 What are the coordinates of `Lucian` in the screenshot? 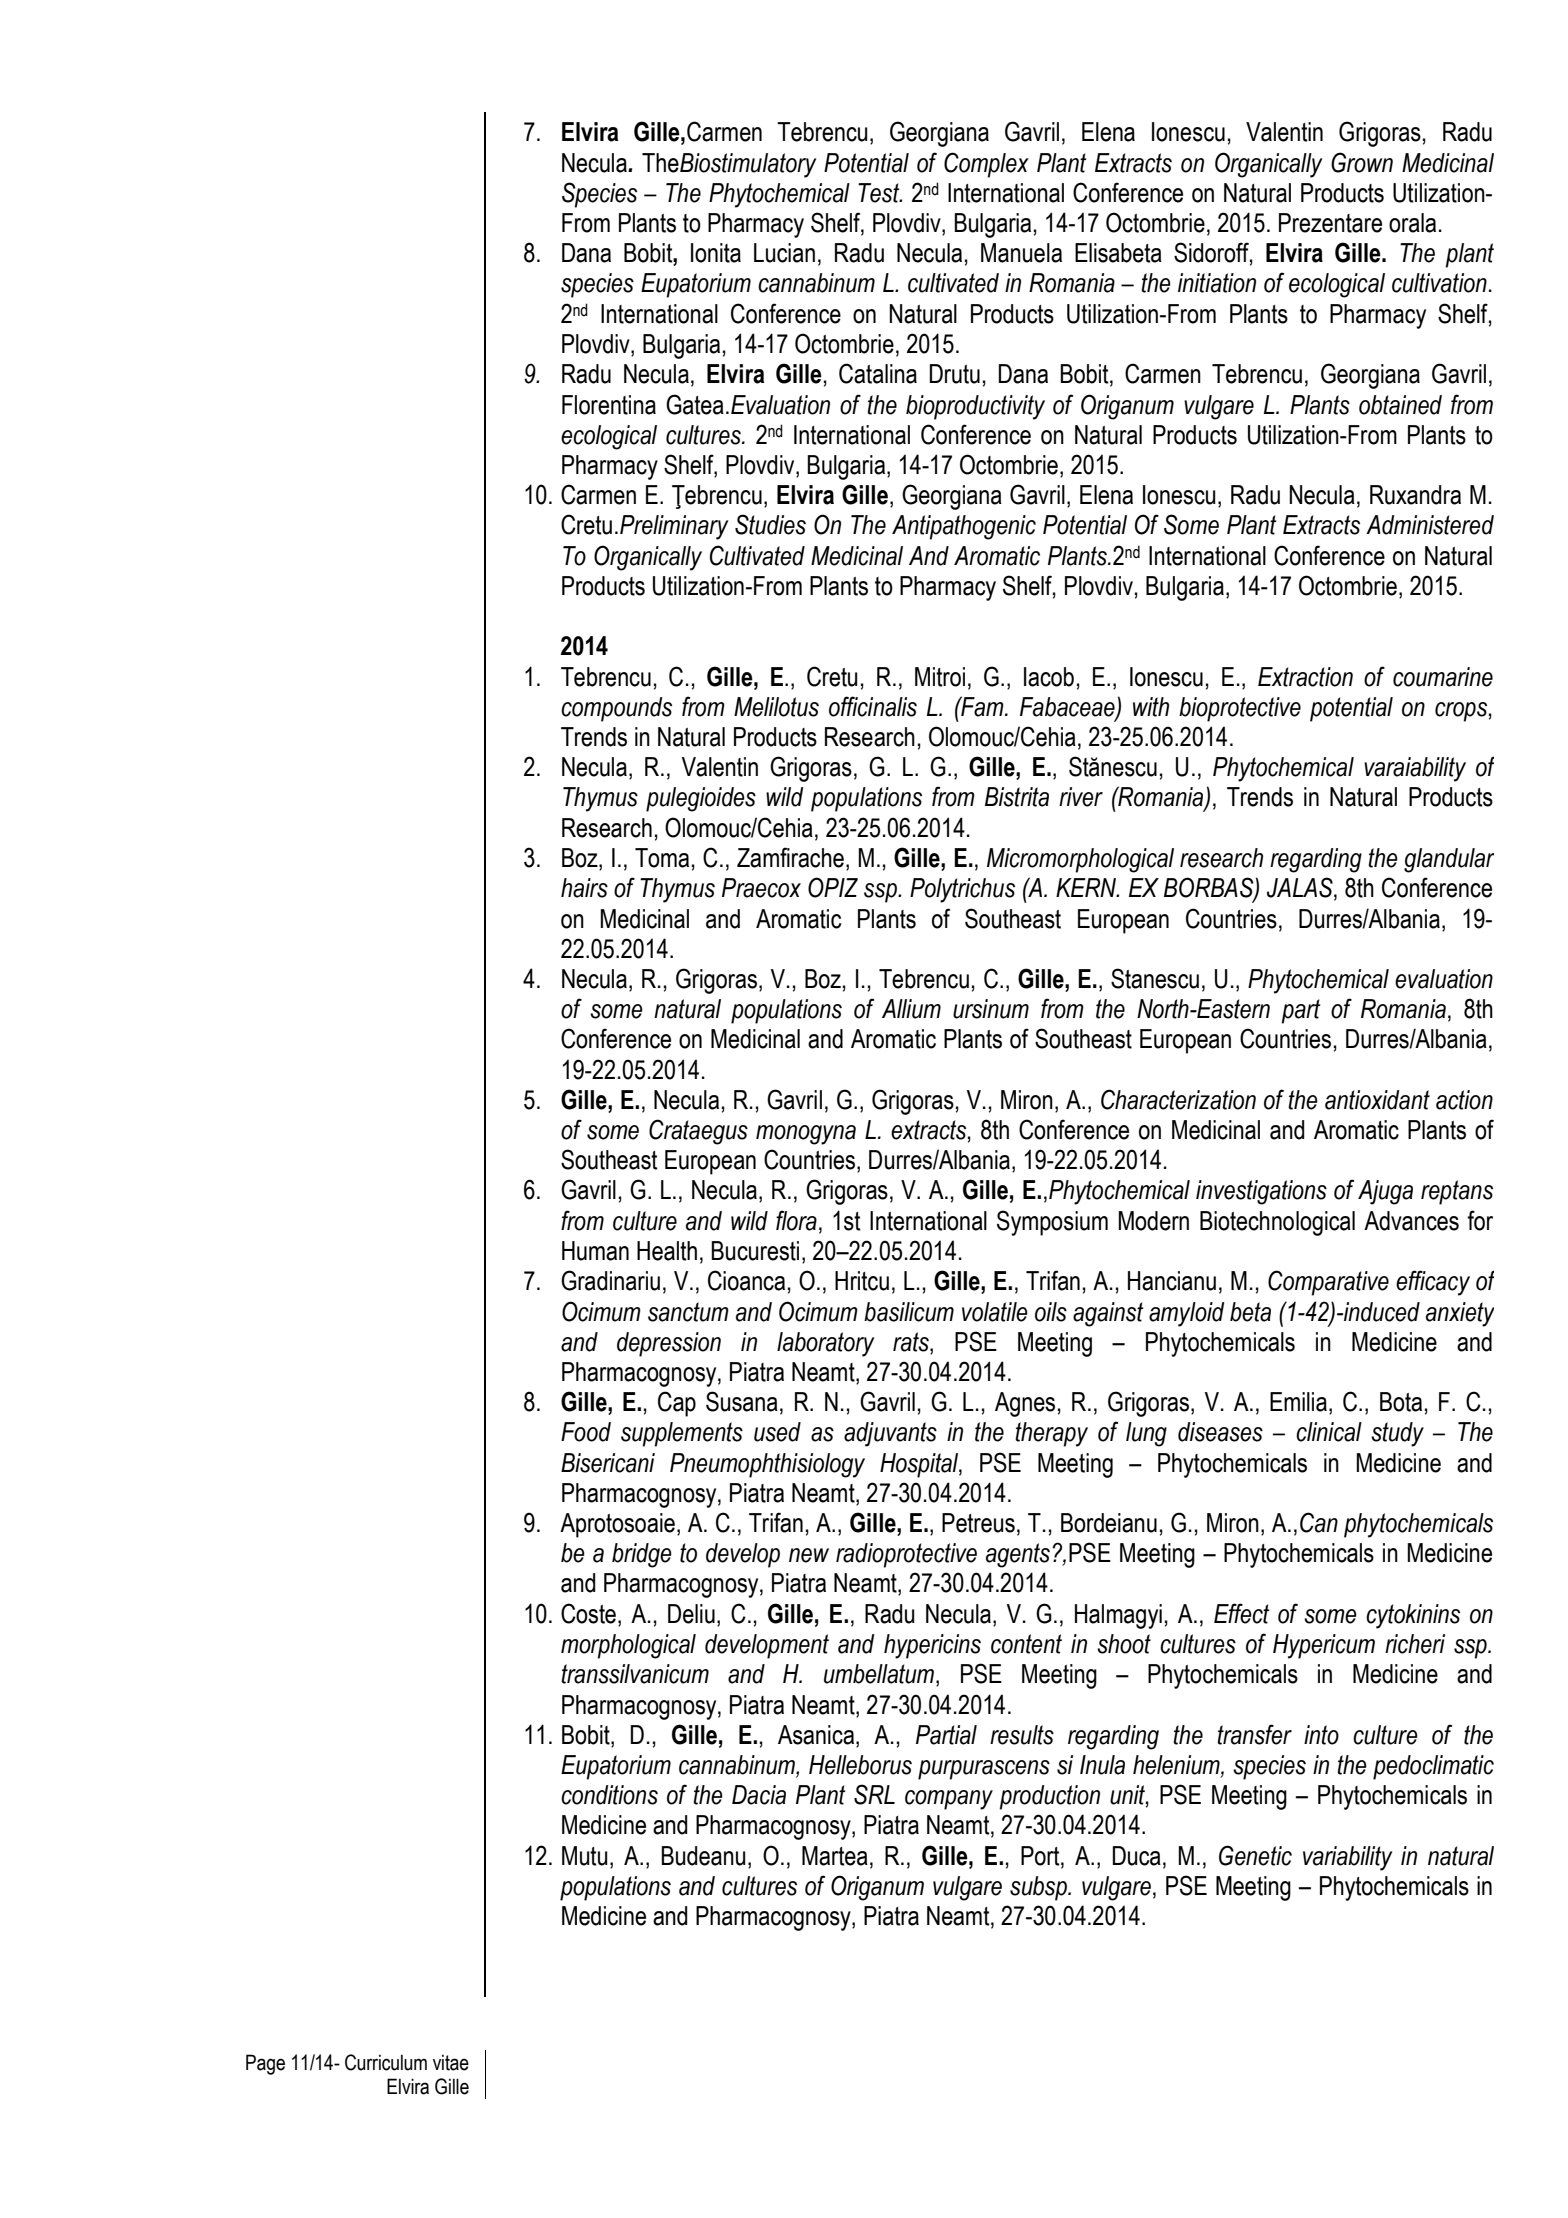 It's located at (784, 253).
